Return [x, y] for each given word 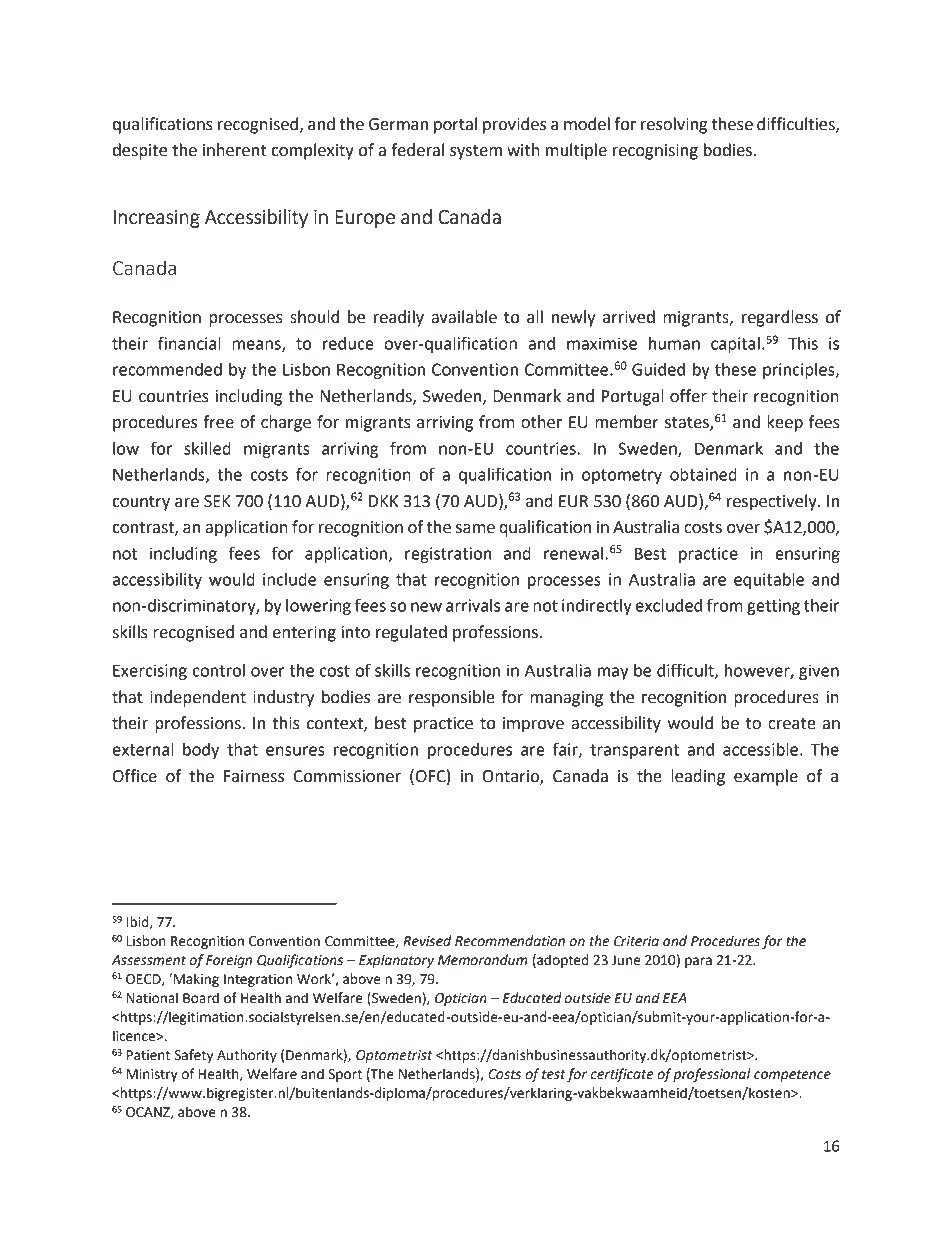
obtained [703, 474]
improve [533, 725]
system [476, 152]
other [541, 422]
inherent [234, 150]
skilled [207, 448]
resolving [674, 125]
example [766, 777]
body [201, 751]
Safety [193, 1056]
